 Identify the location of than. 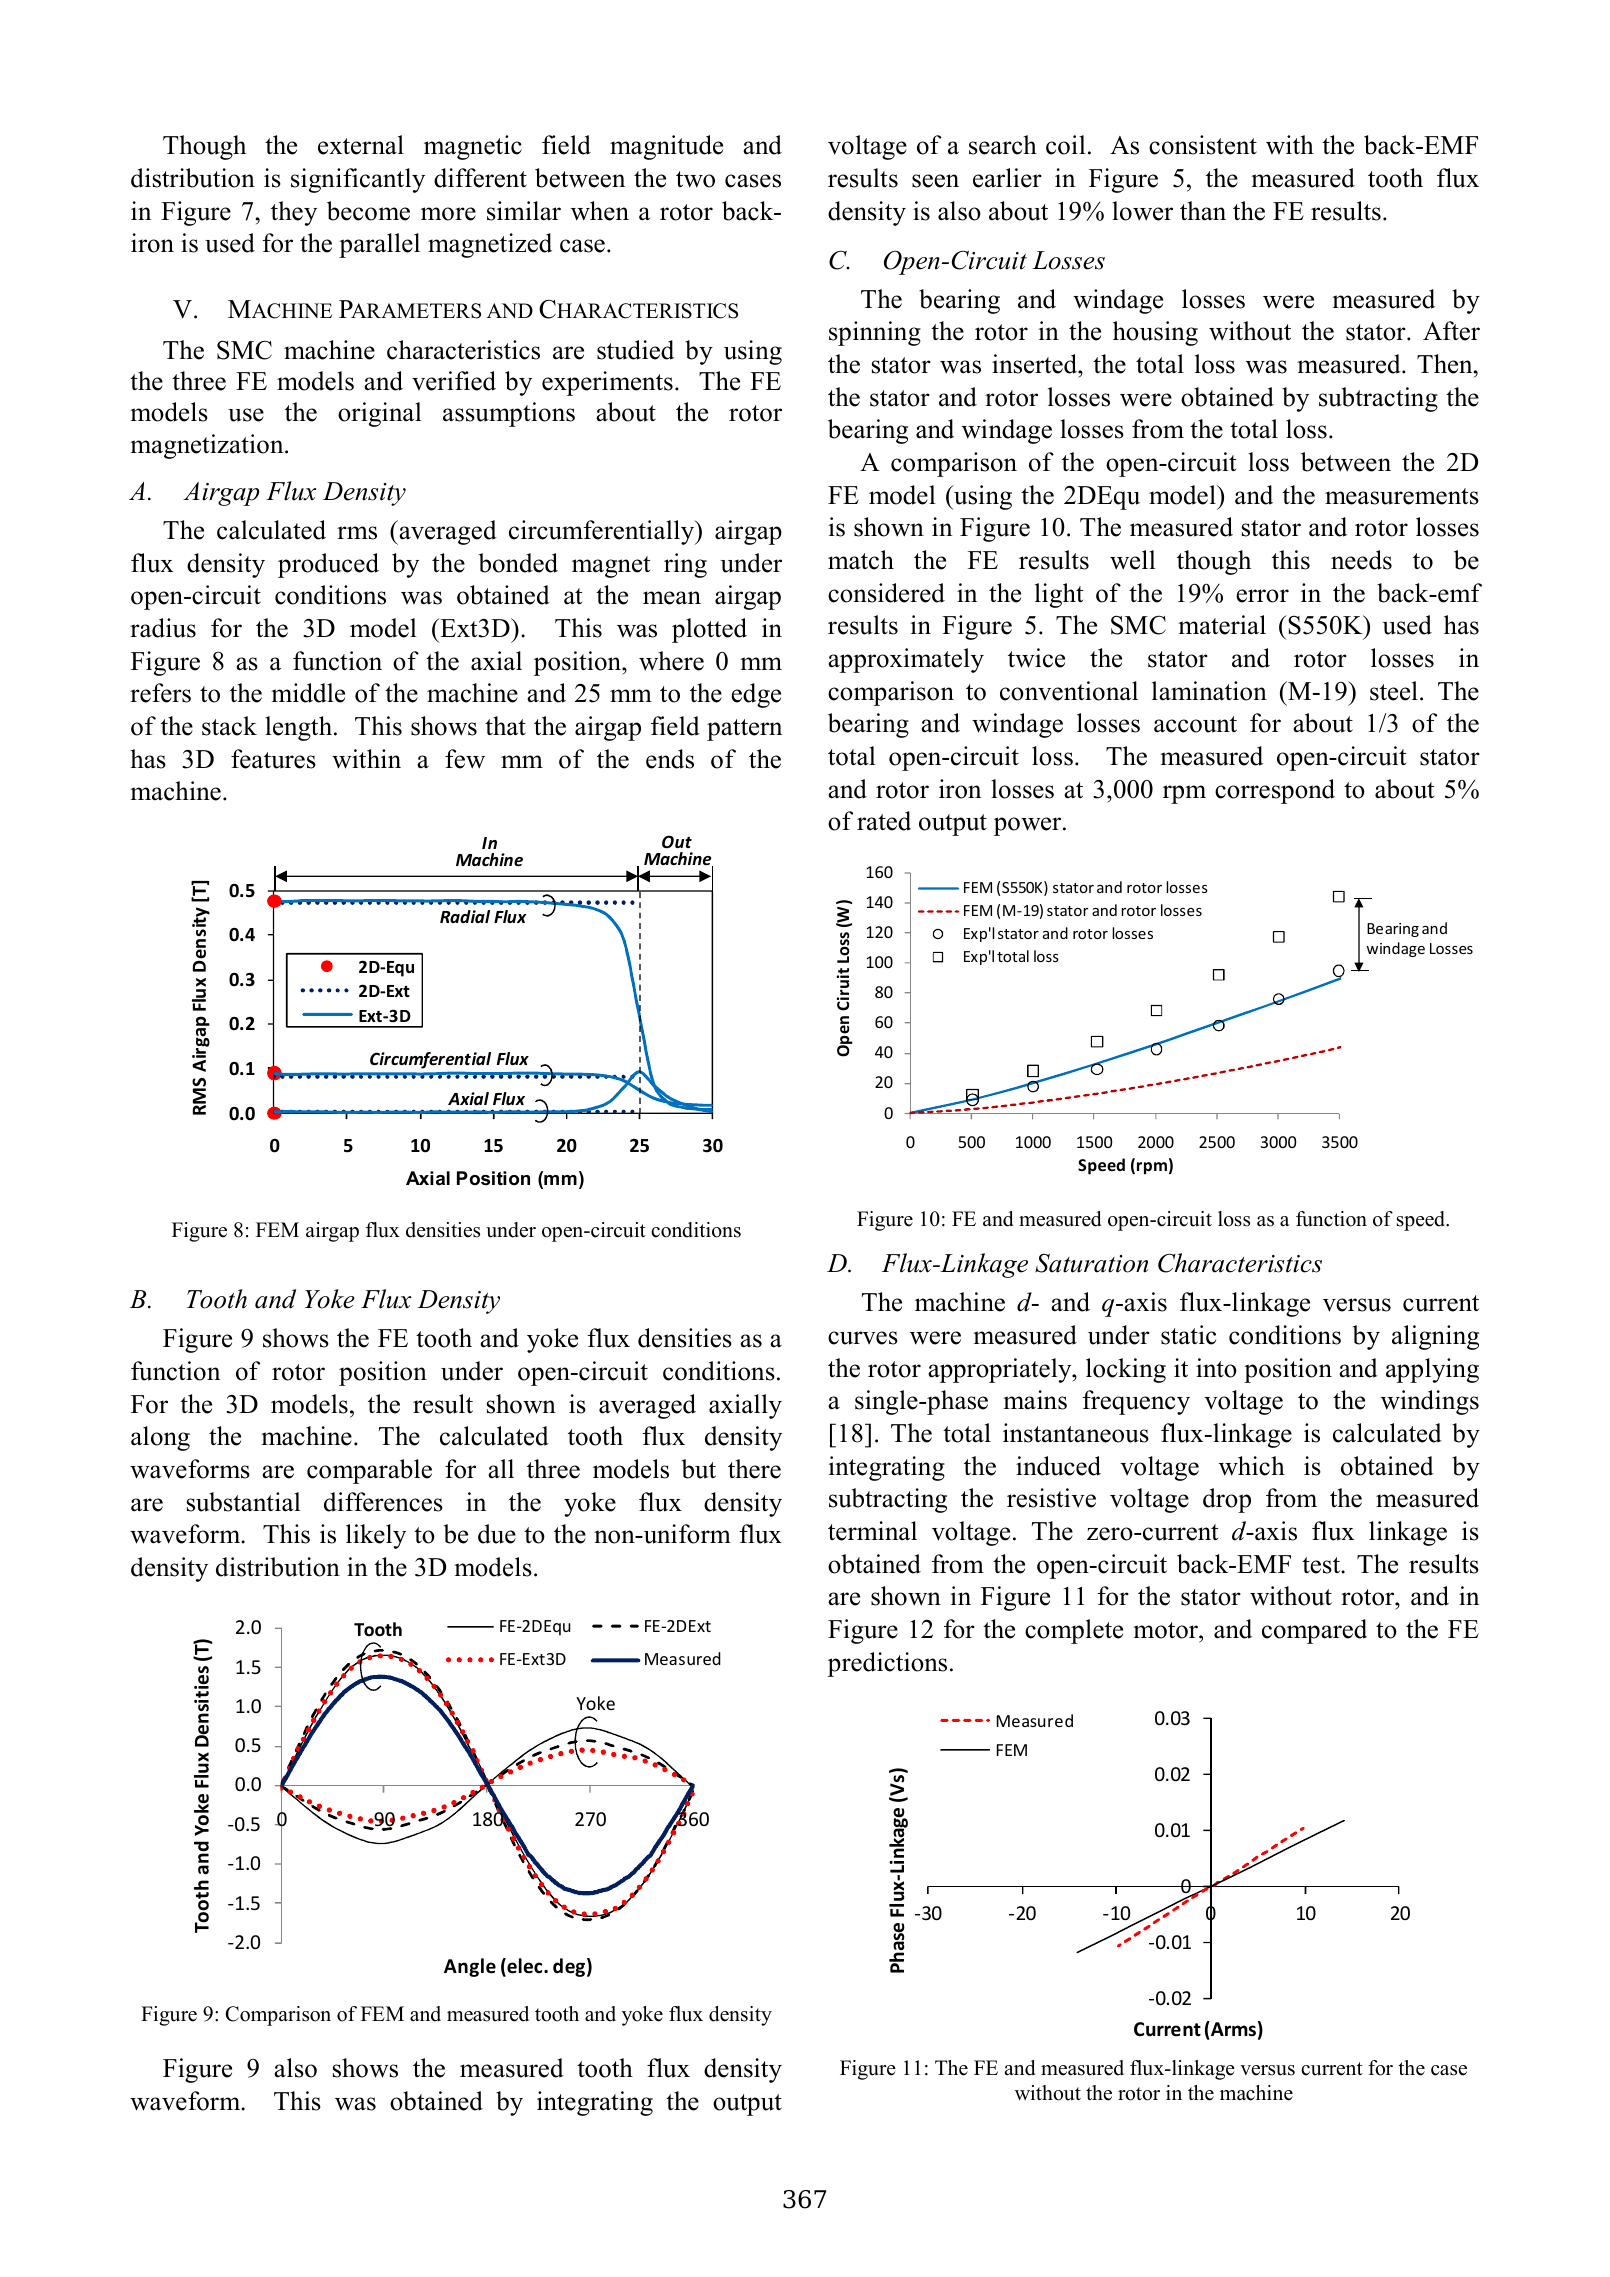
(1203, 211).
